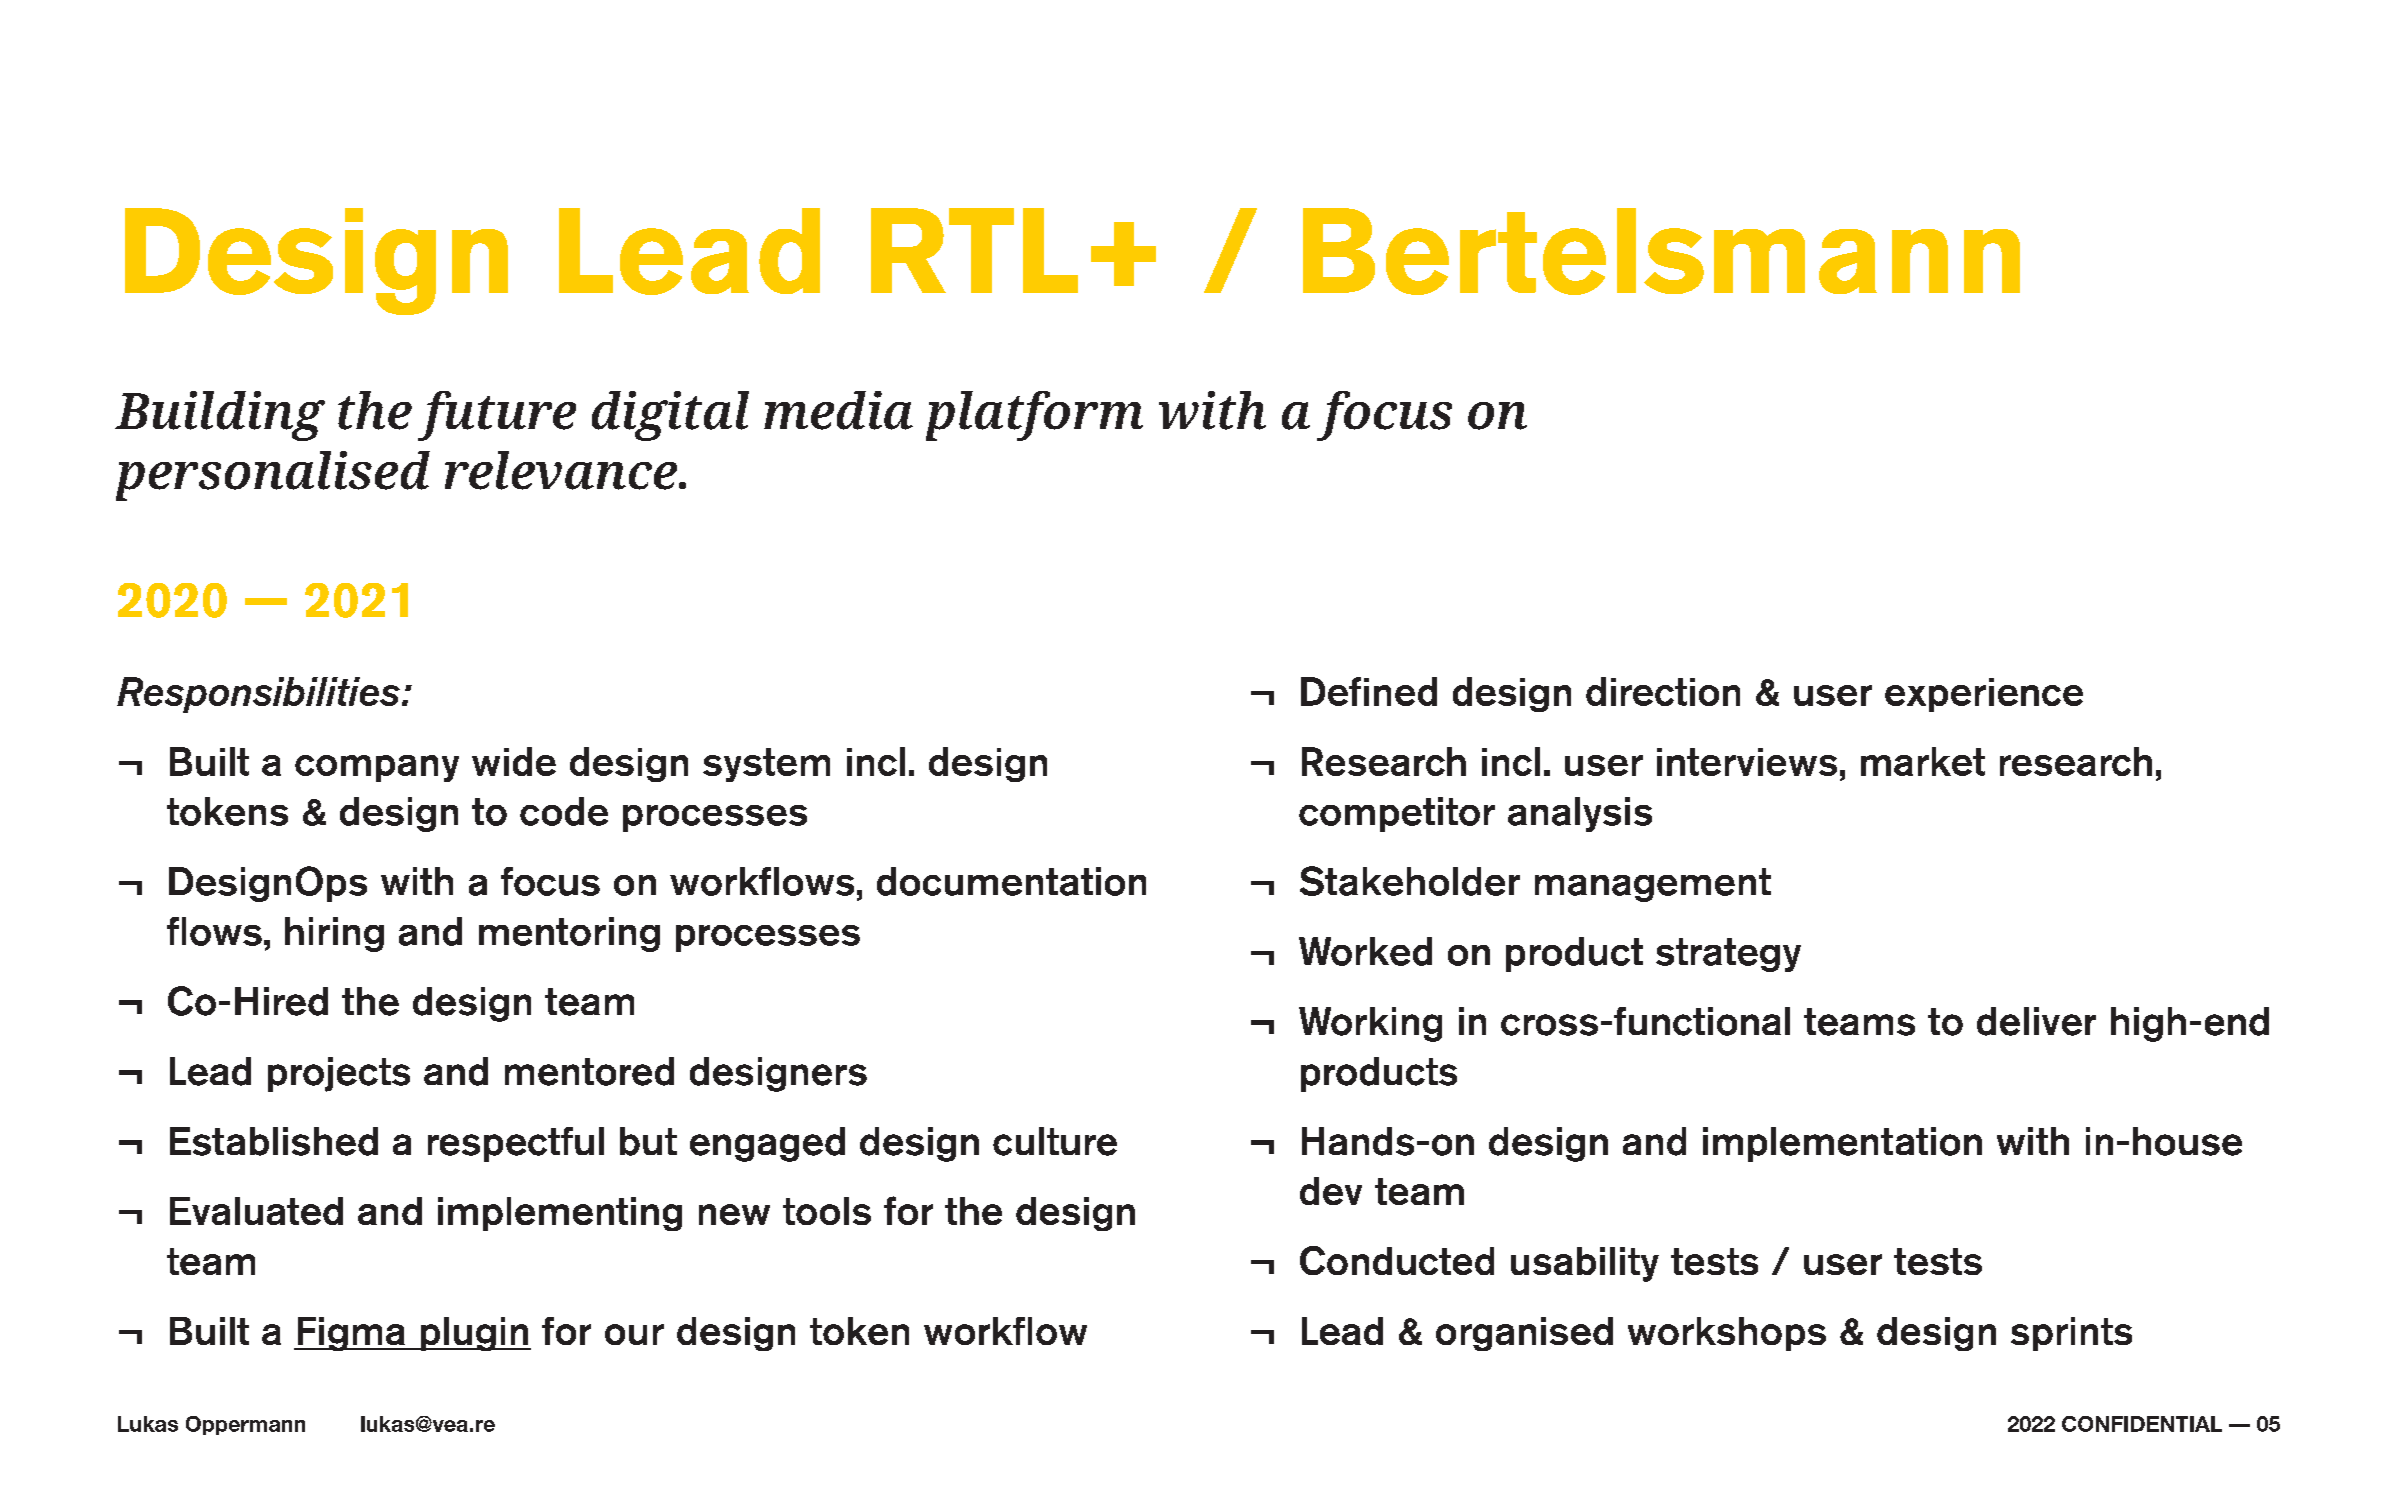 This screenshot has width=2397, height=1498. Describe the element at coordinates (1524, 1334) in the screenshot. I see `organised` at that location.
